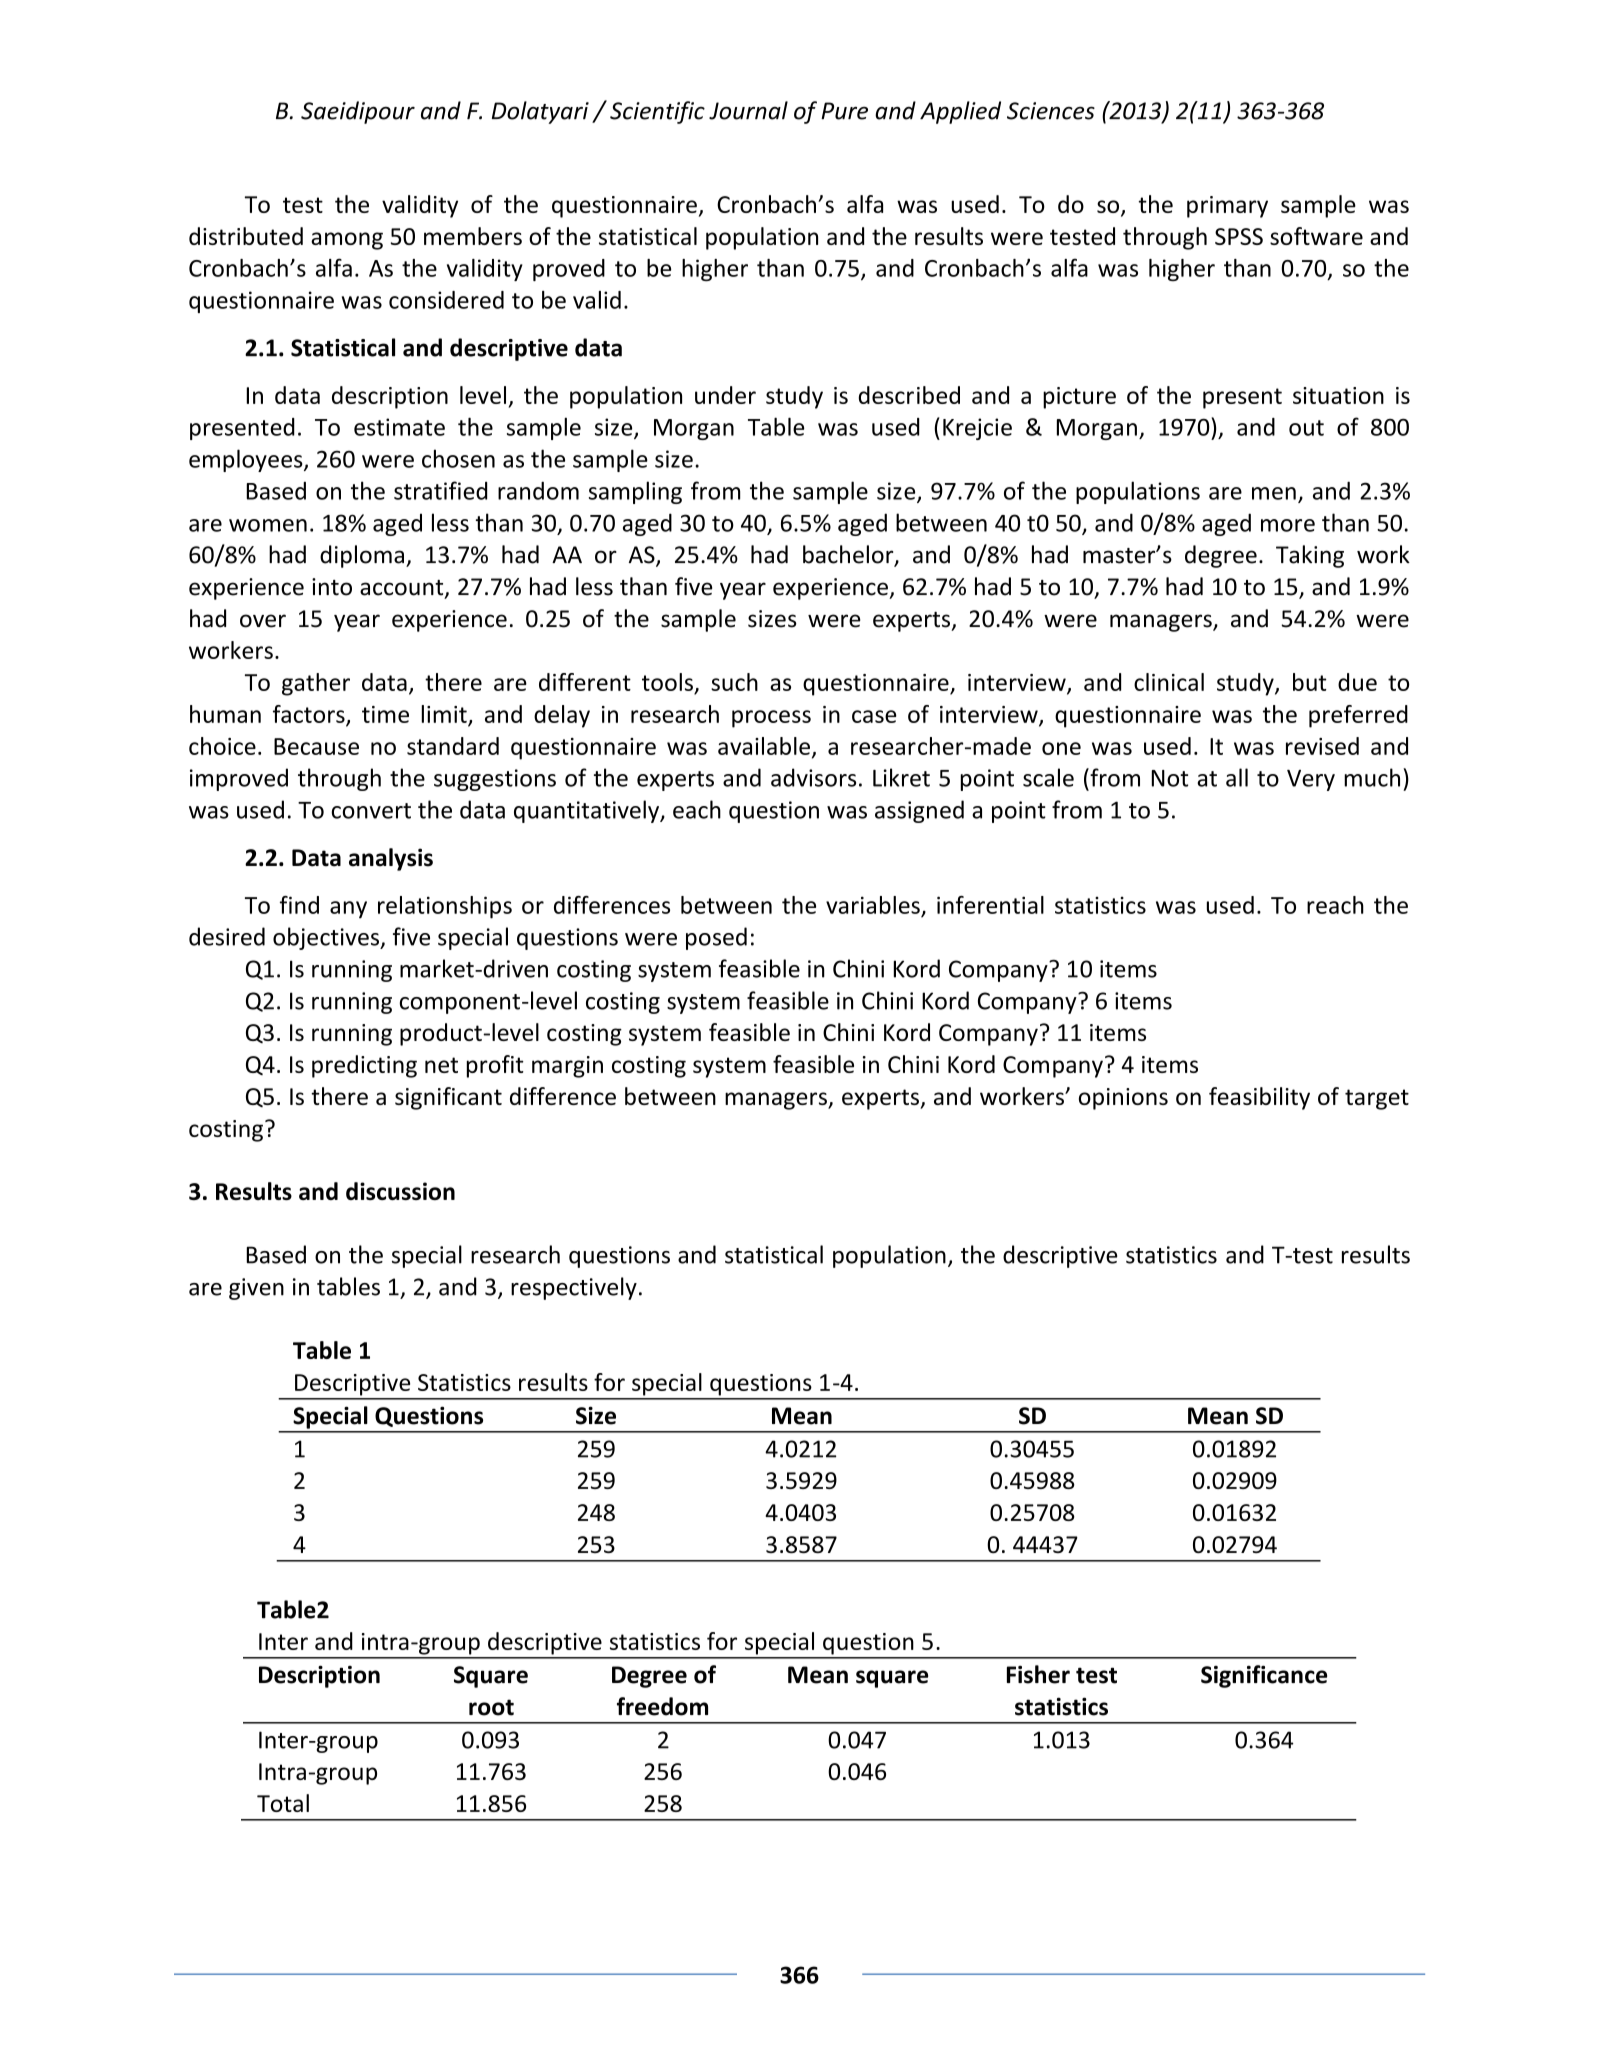 This document has width=1599, height=2069. I want to click on feasibility, so click(1259, 1098).
